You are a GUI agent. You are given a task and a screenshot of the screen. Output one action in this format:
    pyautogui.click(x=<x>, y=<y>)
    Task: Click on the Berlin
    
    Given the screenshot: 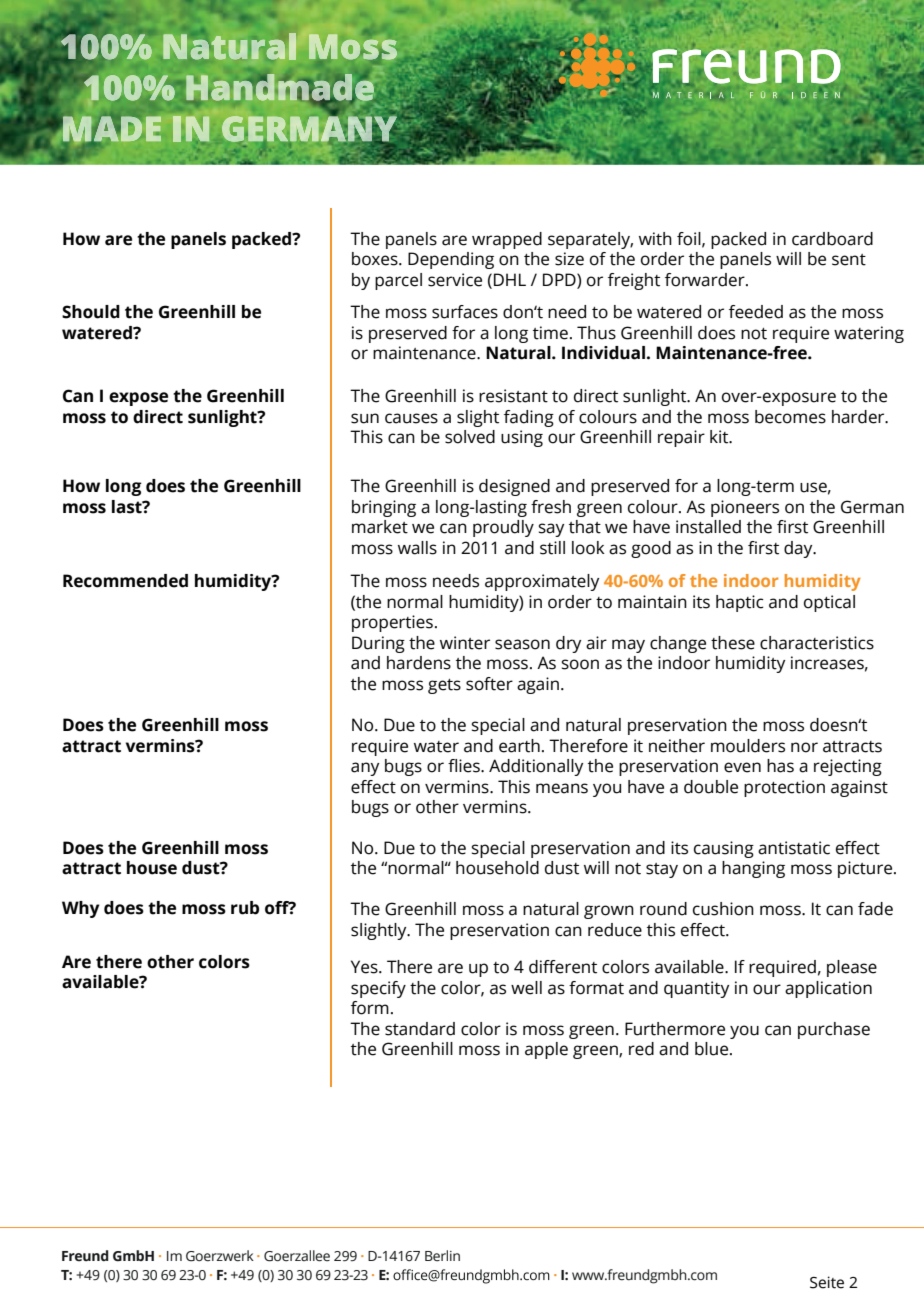 What is the action you would take?
    pyautogui.click(x=442, y=1256)
